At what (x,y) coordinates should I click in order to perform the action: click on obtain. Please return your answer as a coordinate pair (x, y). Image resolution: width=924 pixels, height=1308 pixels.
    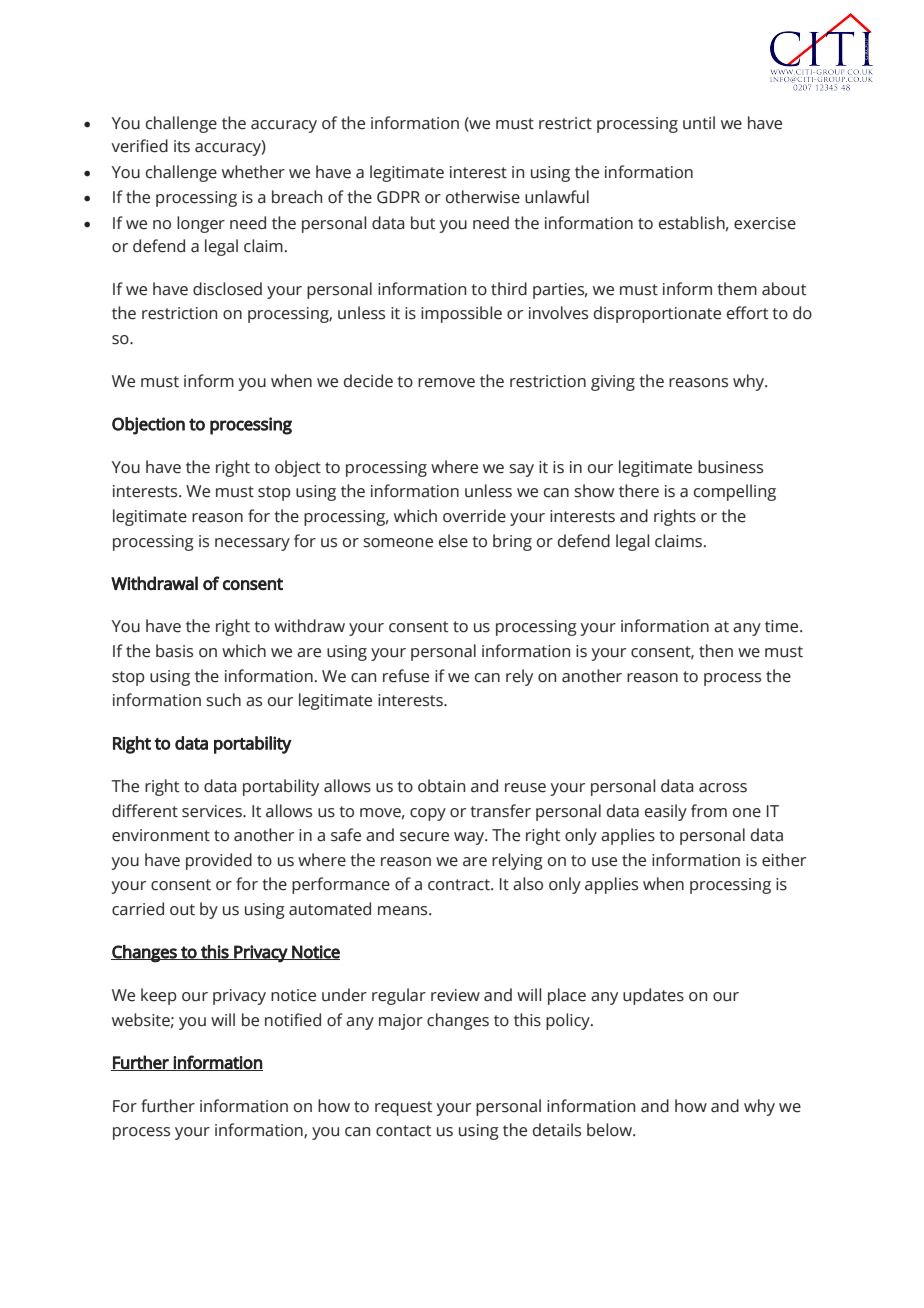
    Looking at the image, I should click on (441, 786).
